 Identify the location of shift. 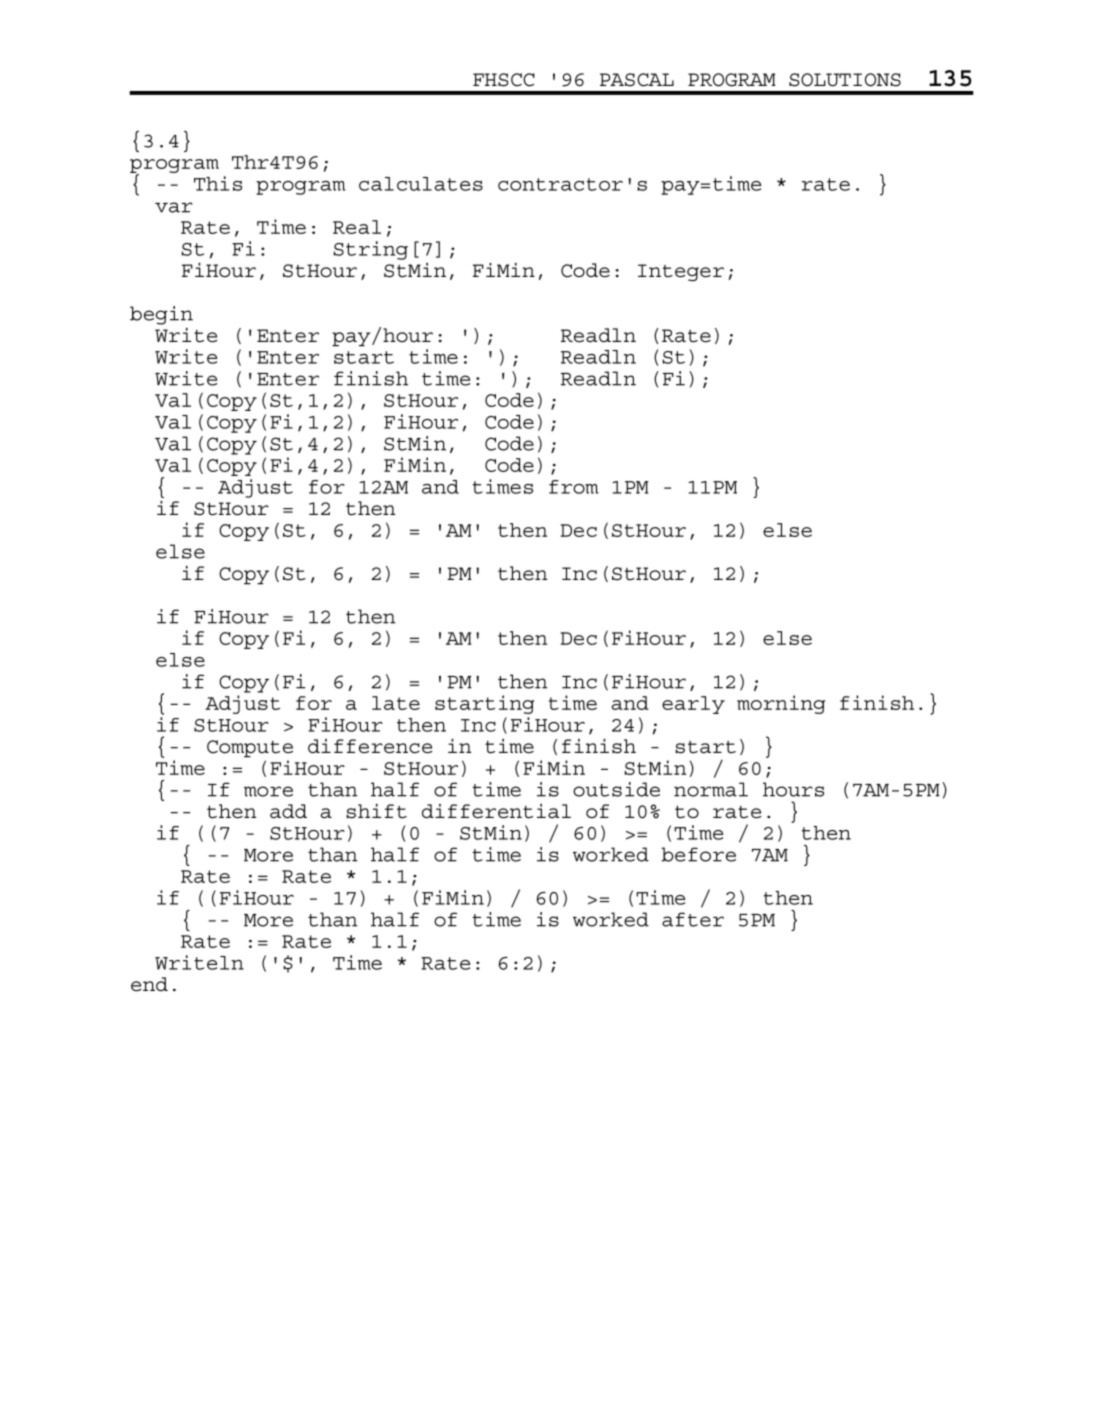
(376, 811).
